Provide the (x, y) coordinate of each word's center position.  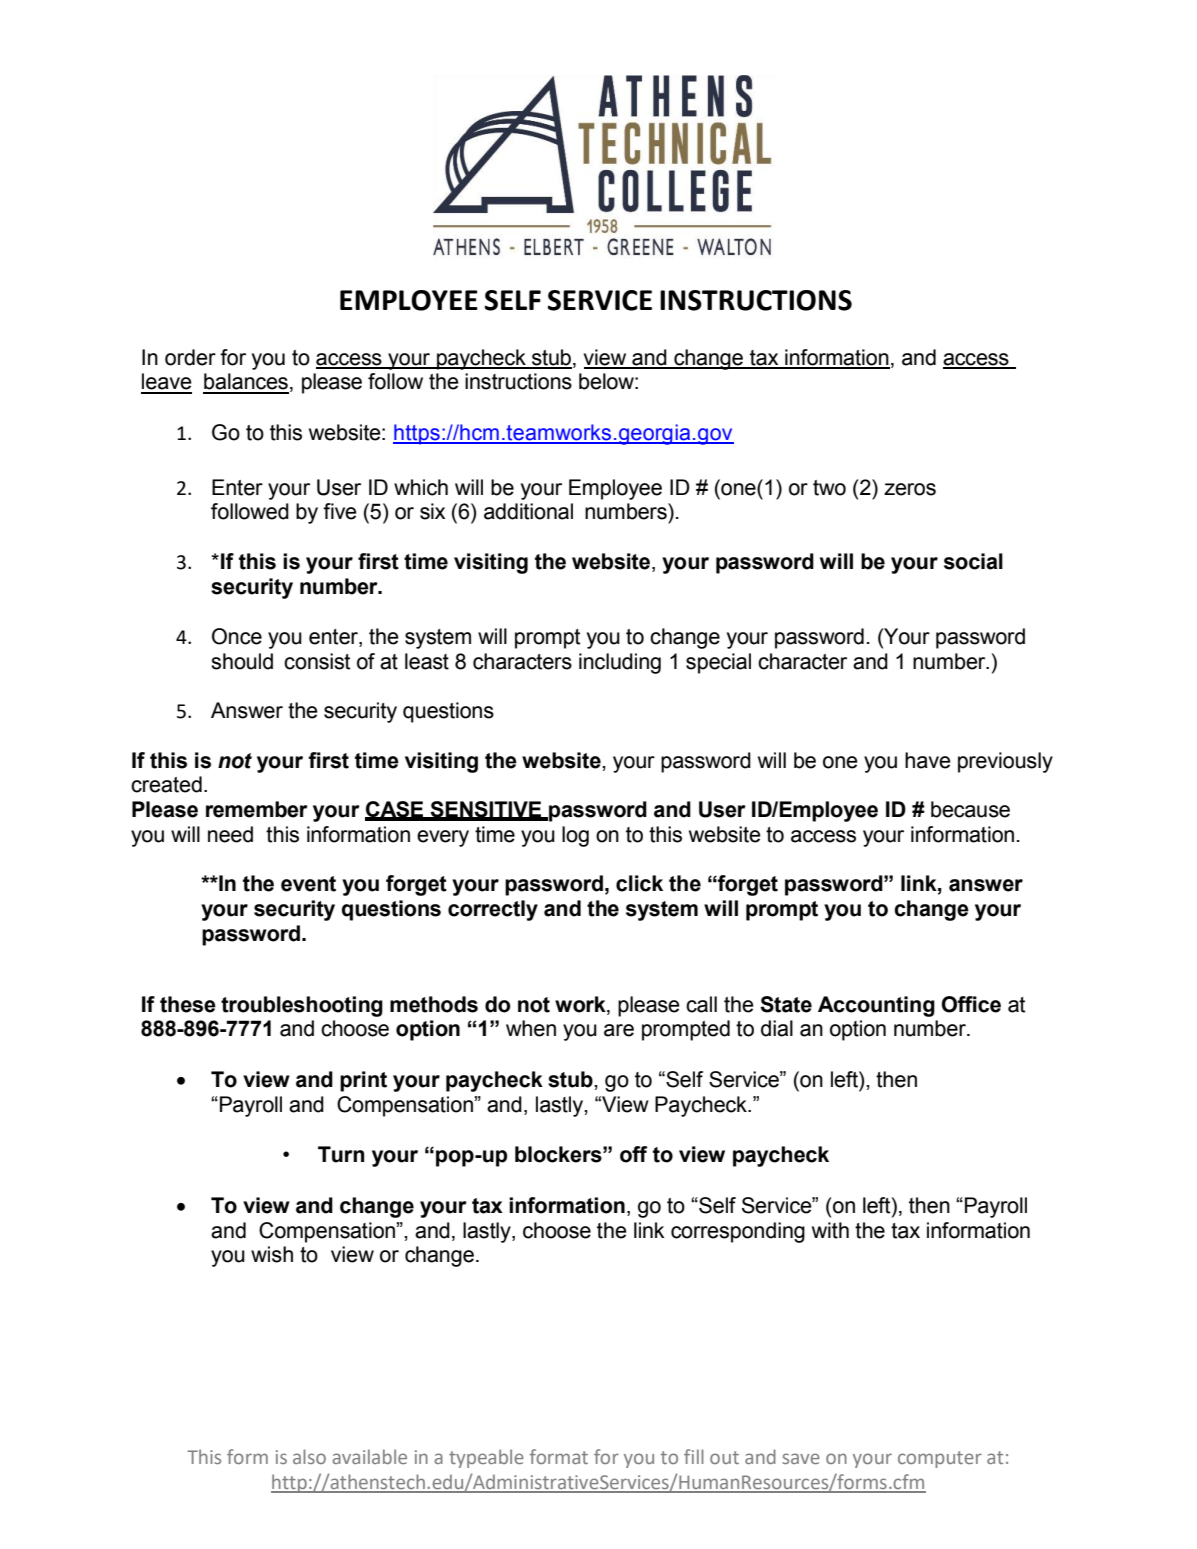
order (190, 357)
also (309, 1456)
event (308, 884)
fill (694, 1456)
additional (528, 511)
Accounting (876, 1006)
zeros (910, 489)
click (639, 883)
